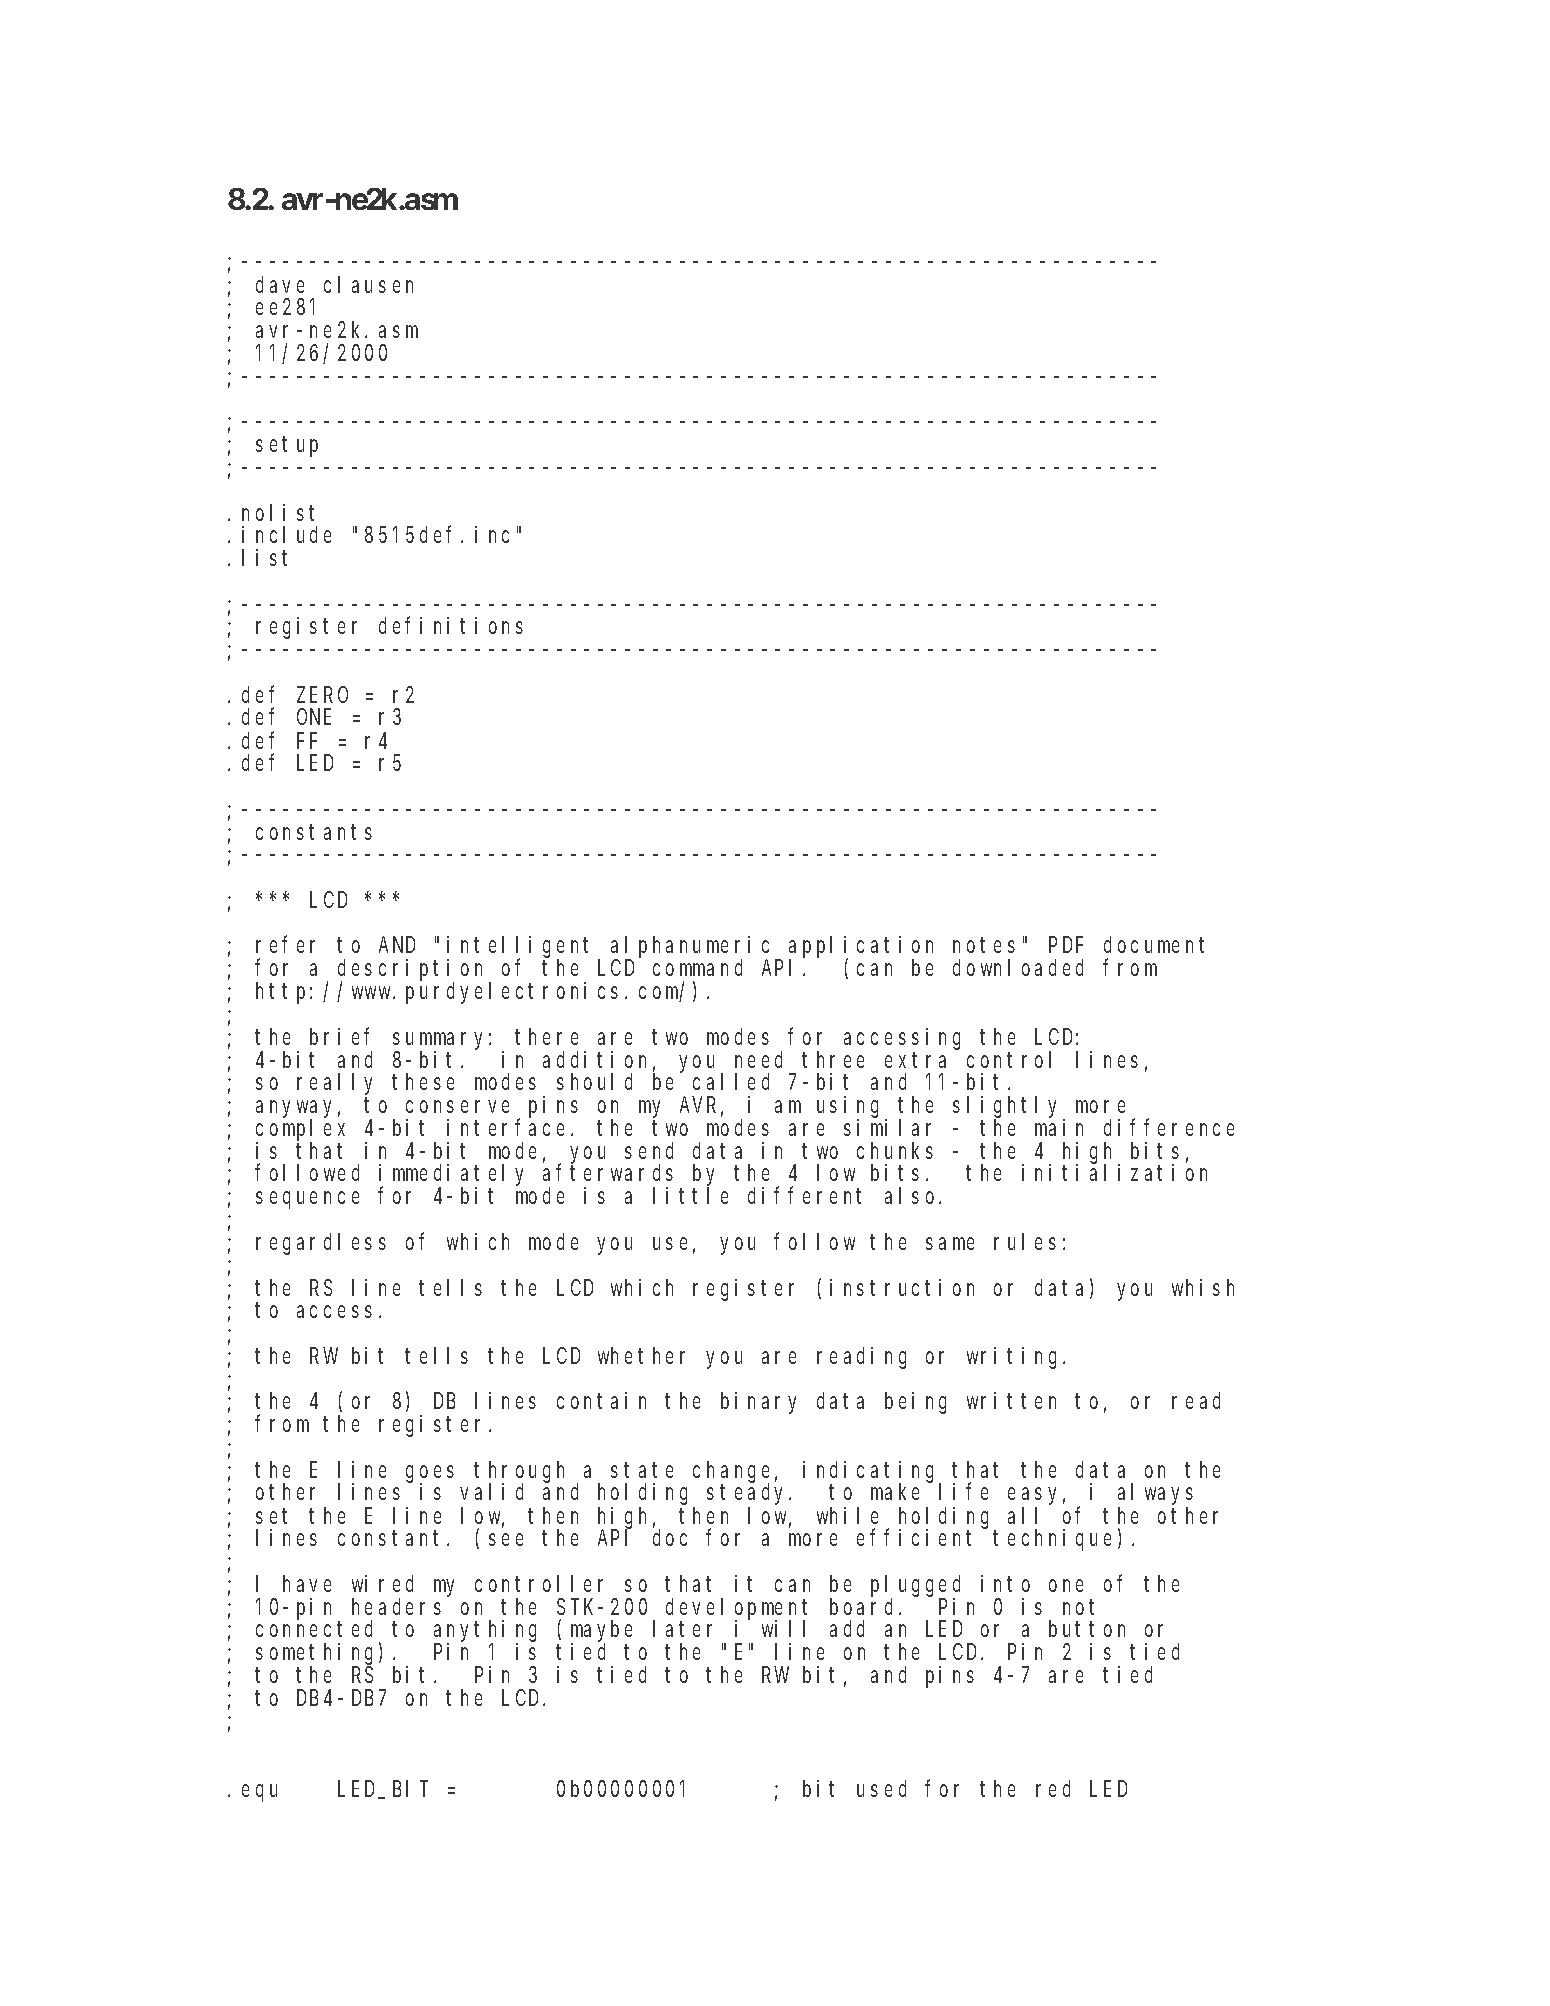 The image size is (1550, 2006). Describe the element at coordinates (1155, 1494) in the page. I see `always` at that location.
